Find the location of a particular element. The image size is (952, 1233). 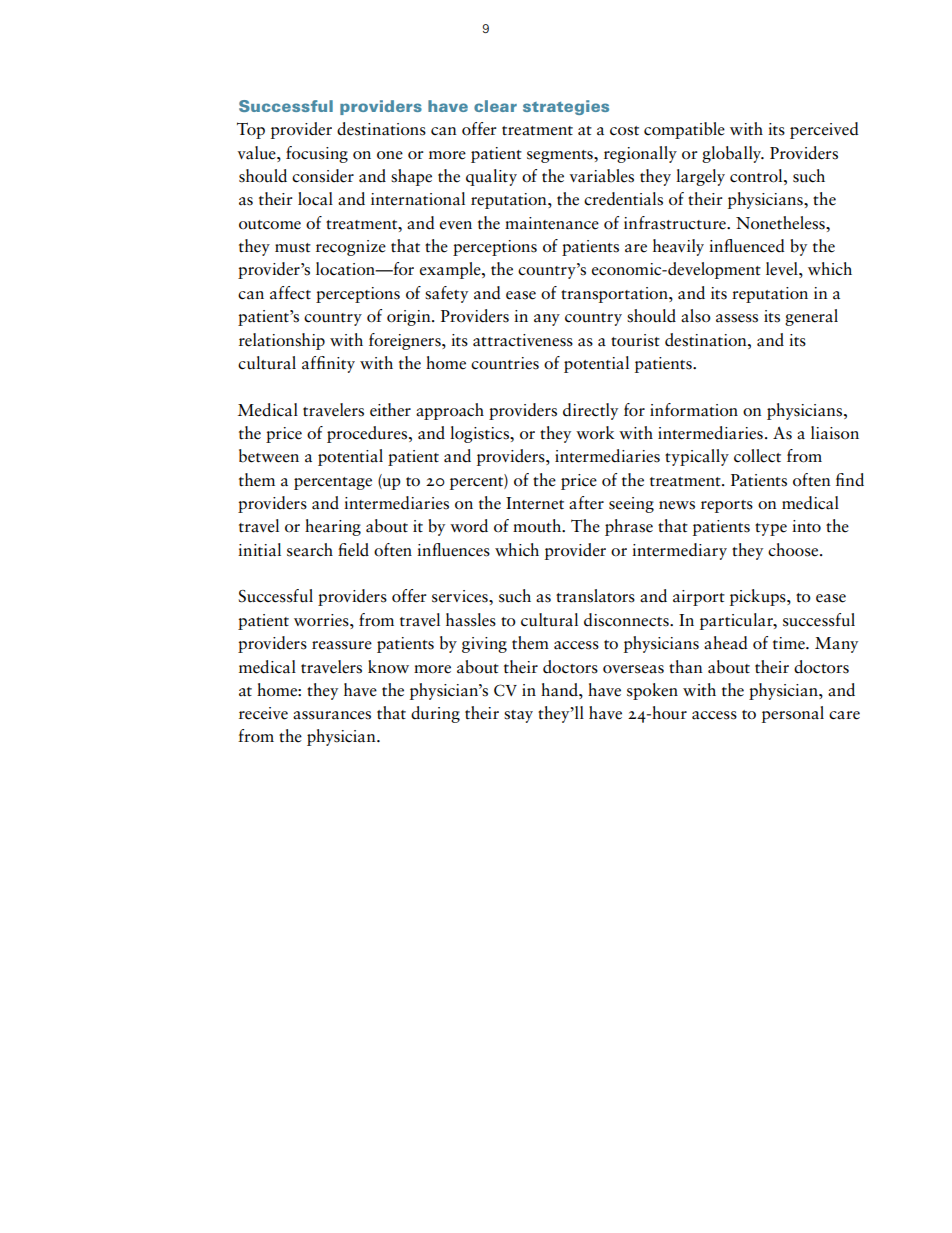

perceived is located at coordinates (824, 130).
